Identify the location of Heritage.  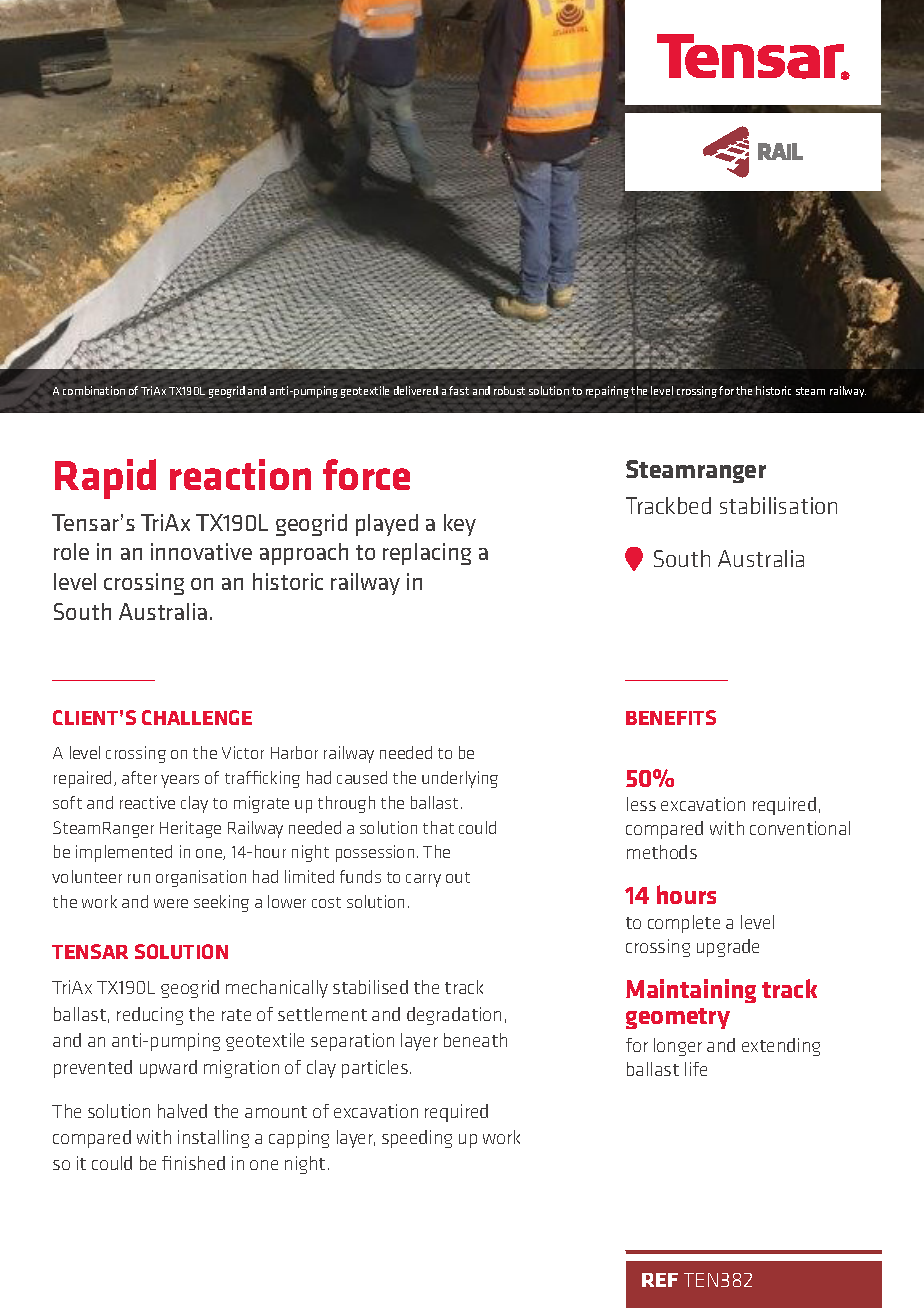
(190, 829).
